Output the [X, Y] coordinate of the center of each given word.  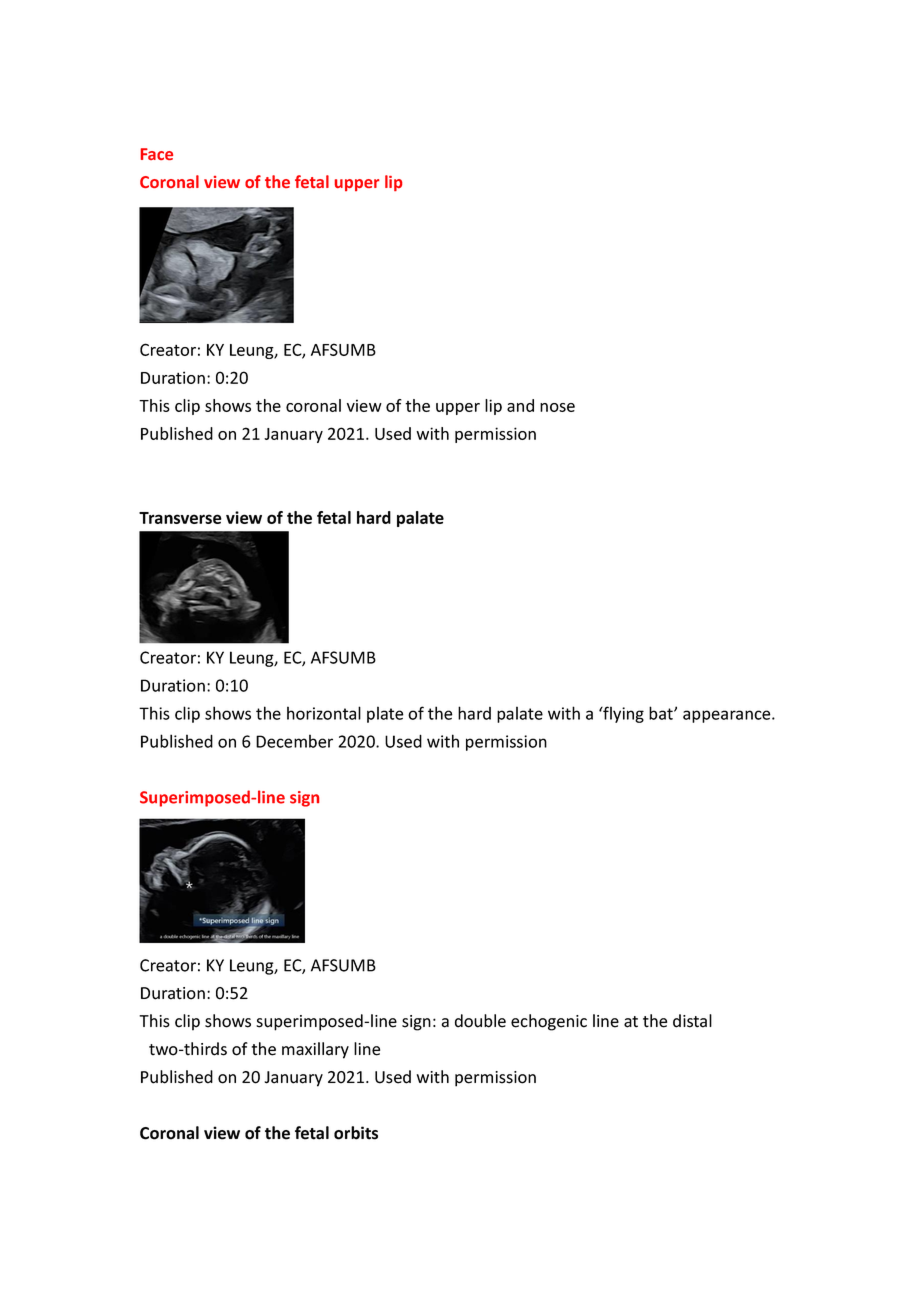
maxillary [315, 1050]
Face [157, 154]
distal [692, 1021]
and [520, 405]
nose [557, 407]
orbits [356, 1133]
